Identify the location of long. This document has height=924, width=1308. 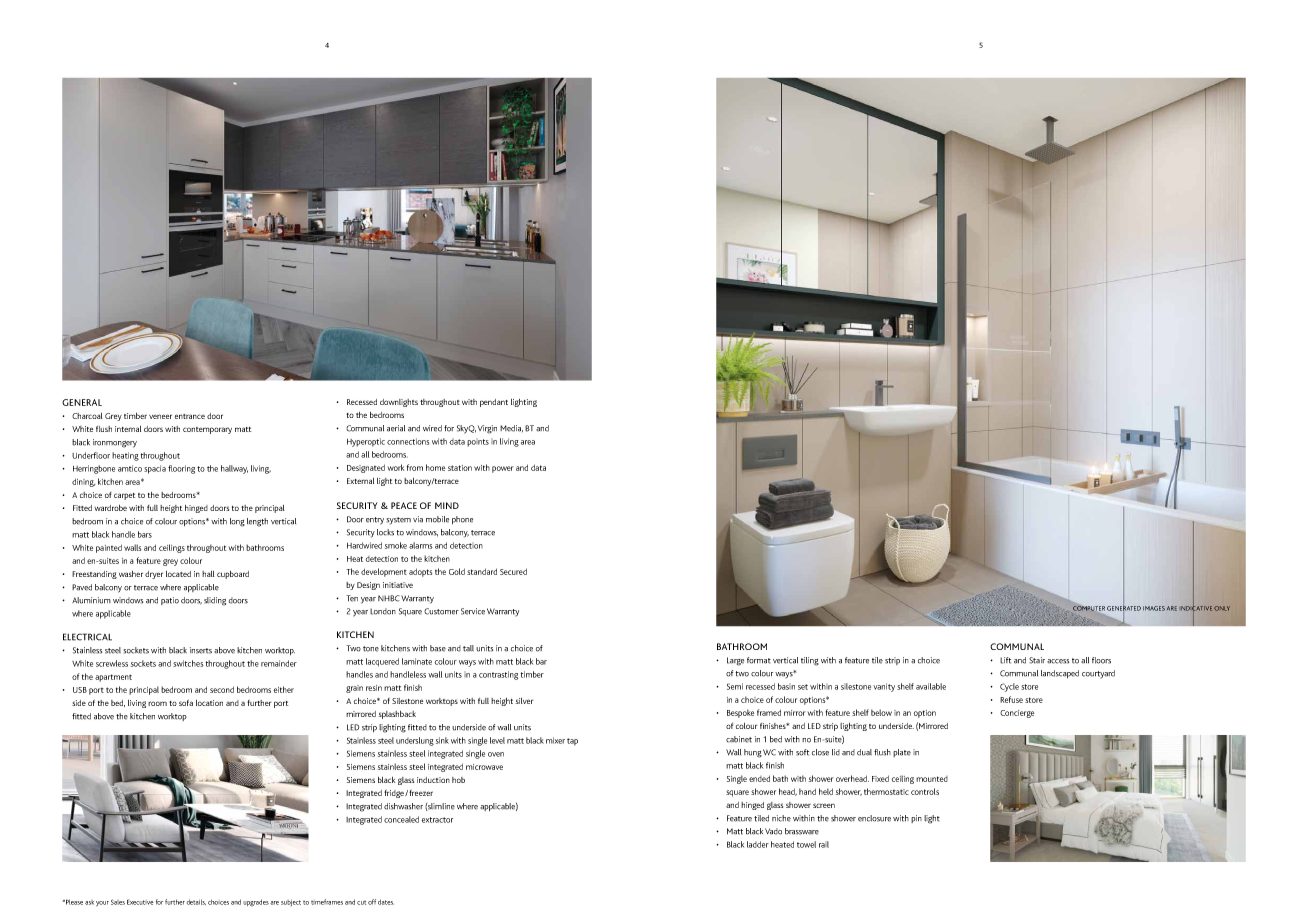
(237, 522).
